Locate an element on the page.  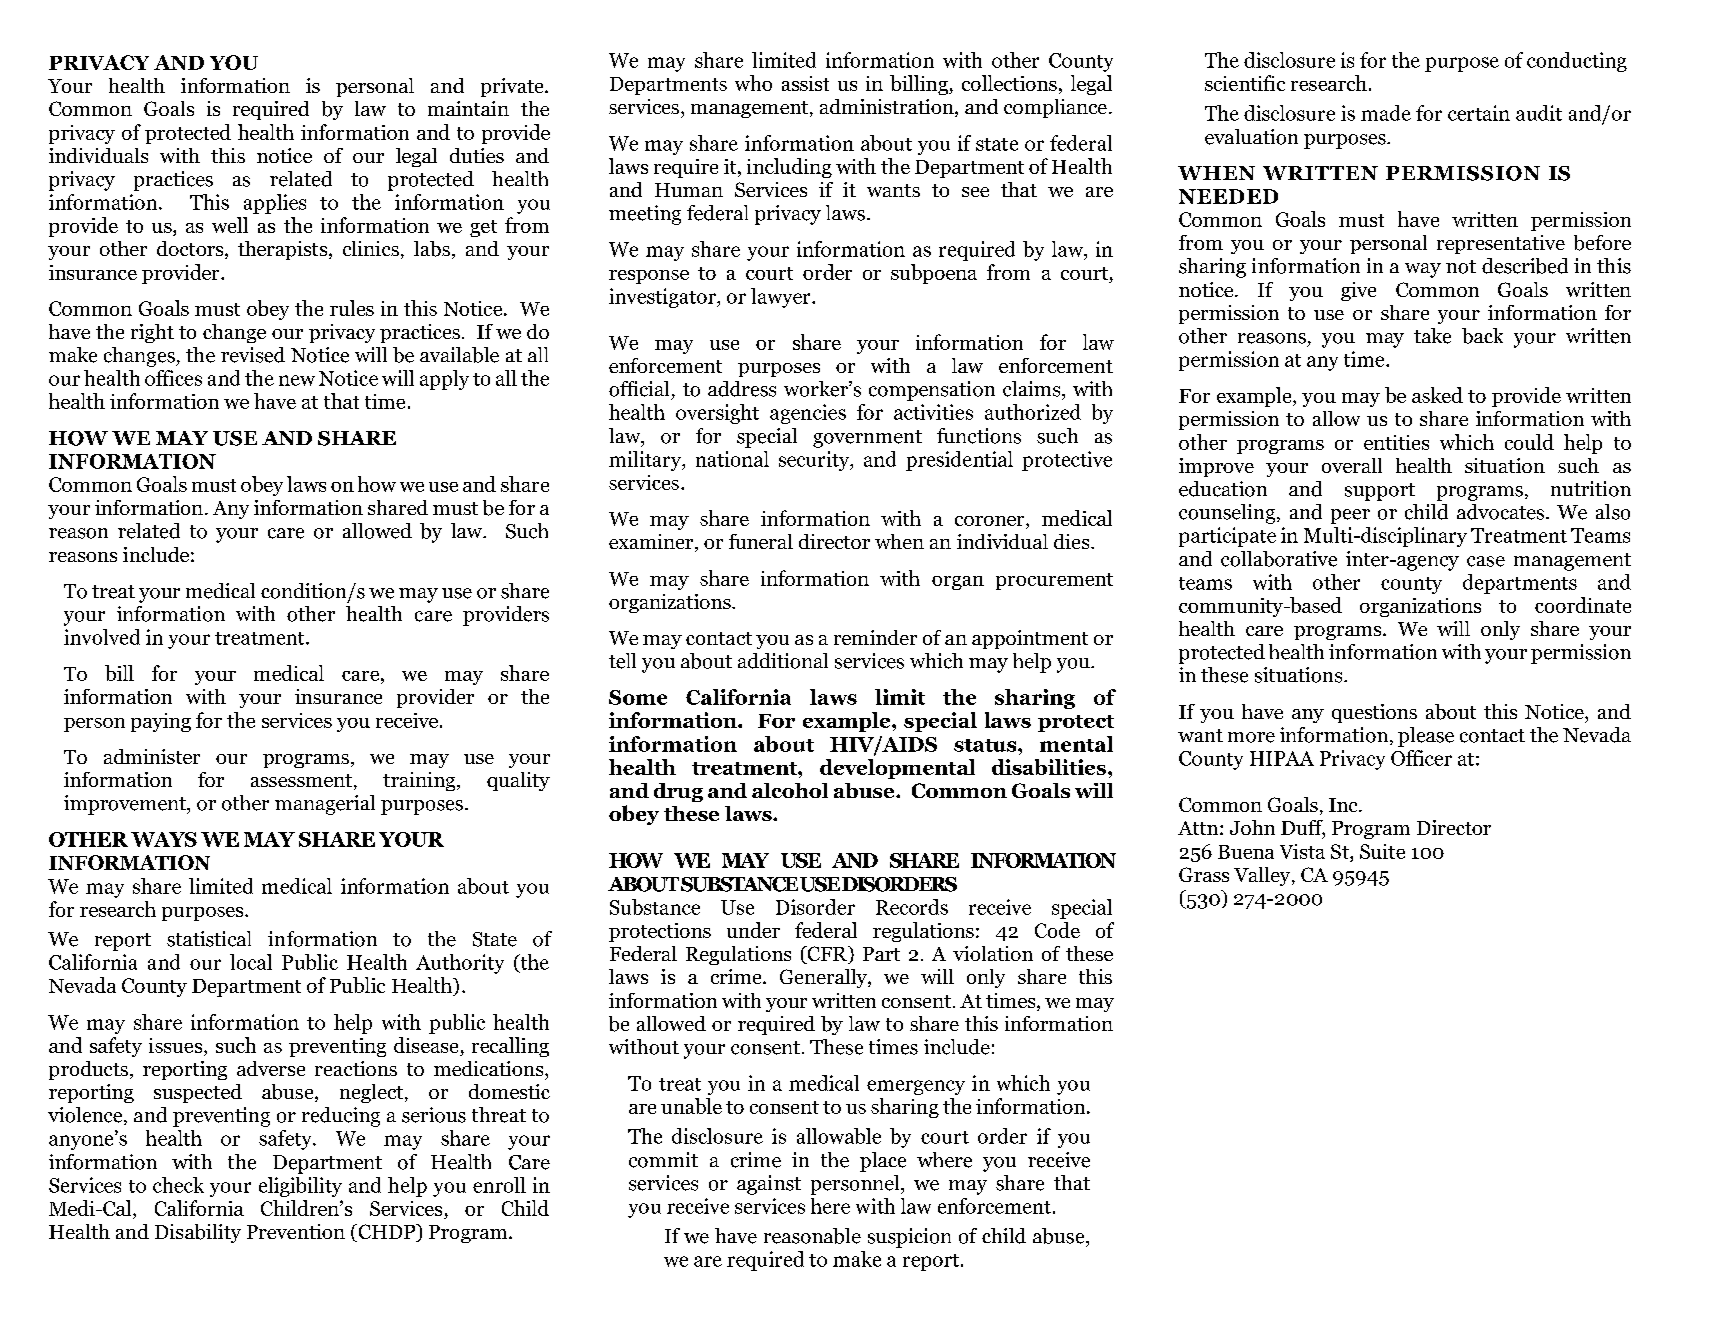
questions is located at coordinates (1374, 713).
